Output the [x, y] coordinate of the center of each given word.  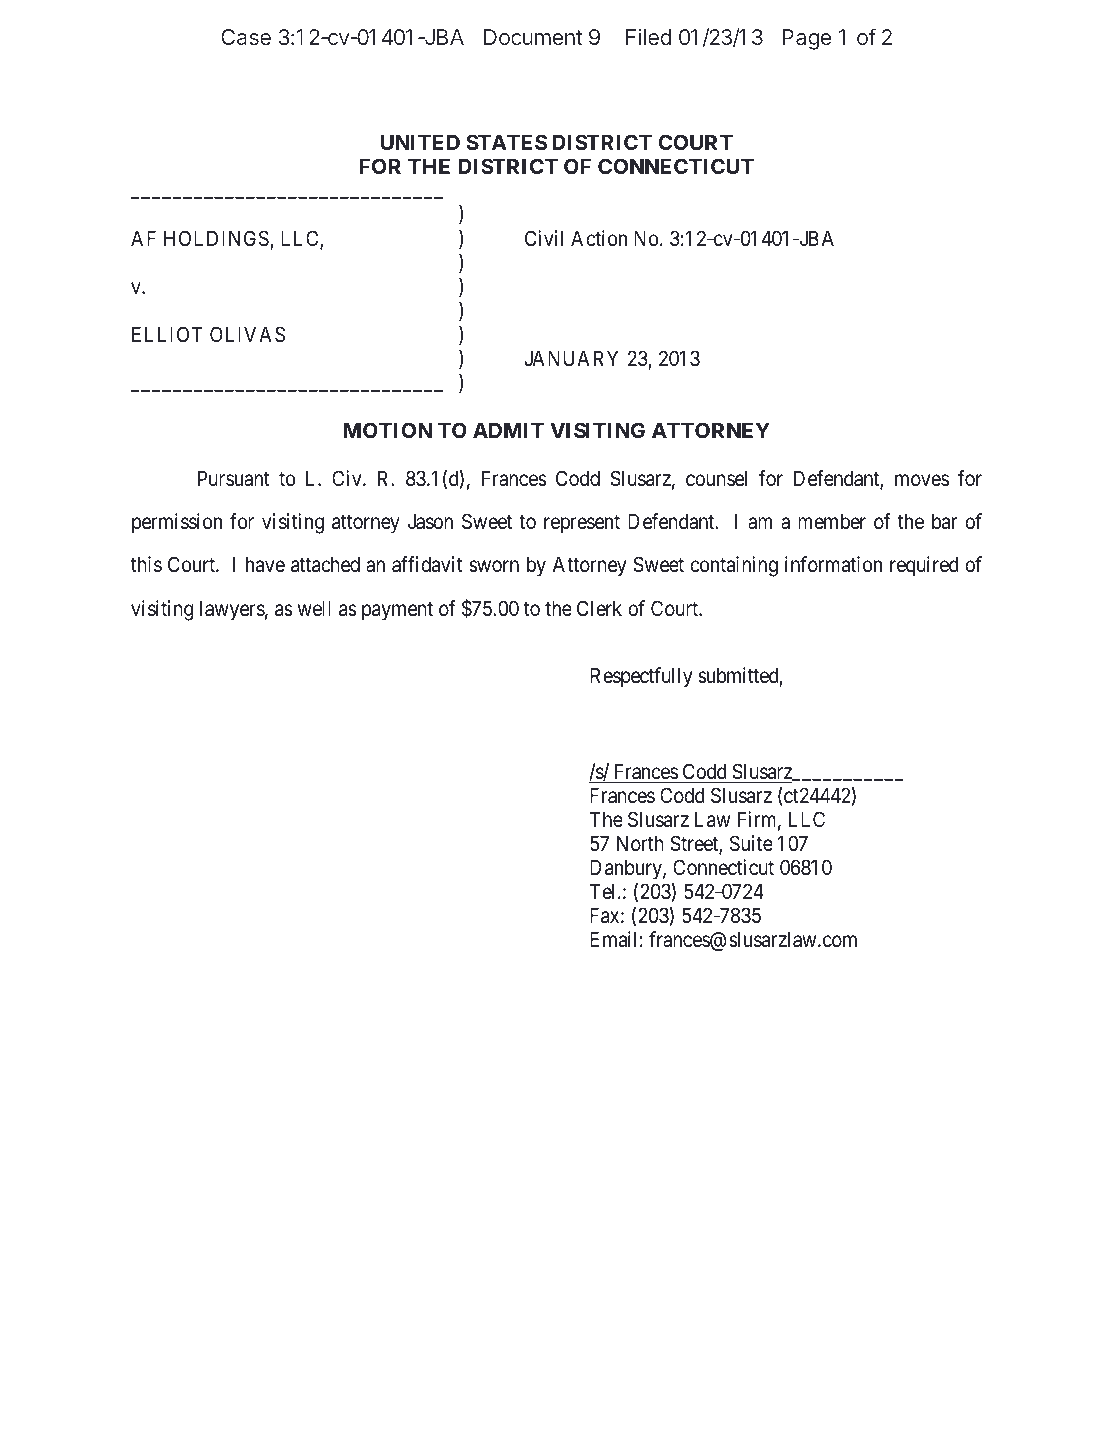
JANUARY [571, 358]
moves [922, 480]
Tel [604, 891]
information [833, 564]
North [640, 843]
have [265, 564]
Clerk [599, 608]
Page [806, 39]
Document [533, 37]
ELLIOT [167, 334]
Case [246, 37]
